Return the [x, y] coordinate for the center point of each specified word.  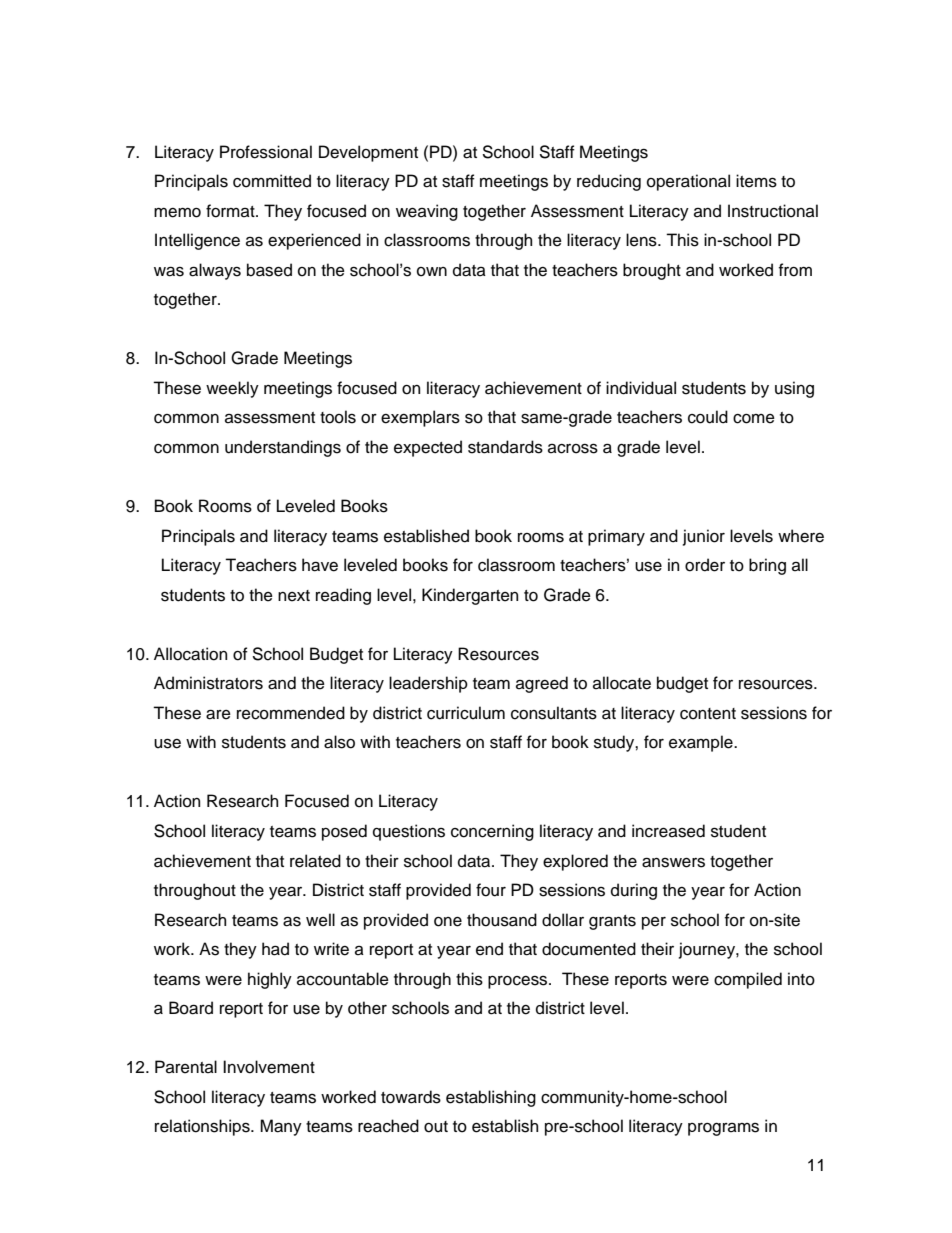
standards [505, 447]
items [756, 181]
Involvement [269, 1067]
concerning [492, 832]
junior [704, 537]
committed [272, 181]
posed [344, 832]
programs [723, 1129]
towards [411, 1097]
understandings [283, 448]
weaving [427, 212]
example [702, 743]
